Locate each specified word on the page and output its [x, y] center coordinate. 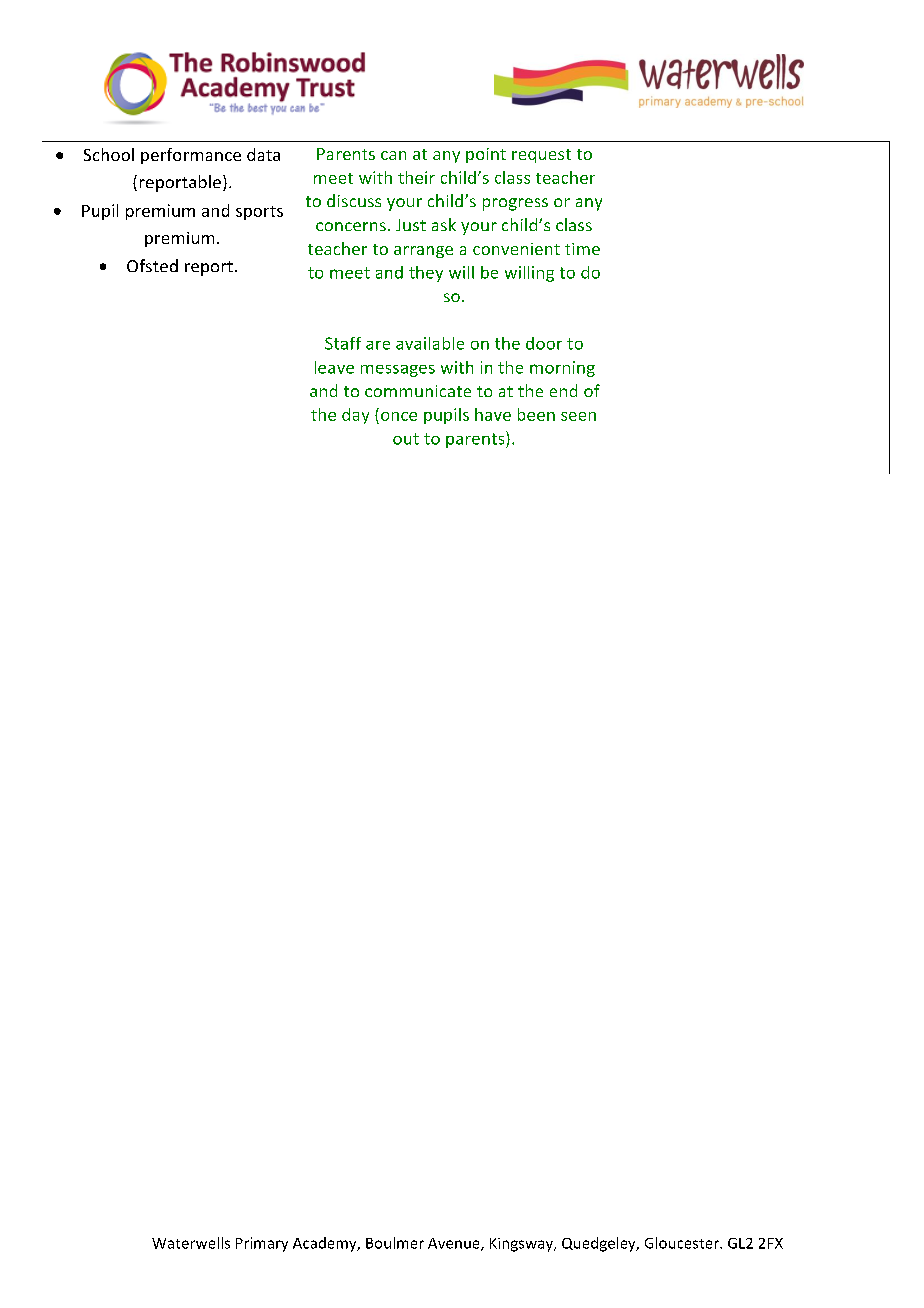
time [582, 249]
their [416, 177]
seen [578, 416]
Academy [326, 1244]
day [355, 416]
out [406, 439]
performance [191, 156]
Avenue [455, 1244]
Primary [262, 1244]
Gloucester [683, 1243]
